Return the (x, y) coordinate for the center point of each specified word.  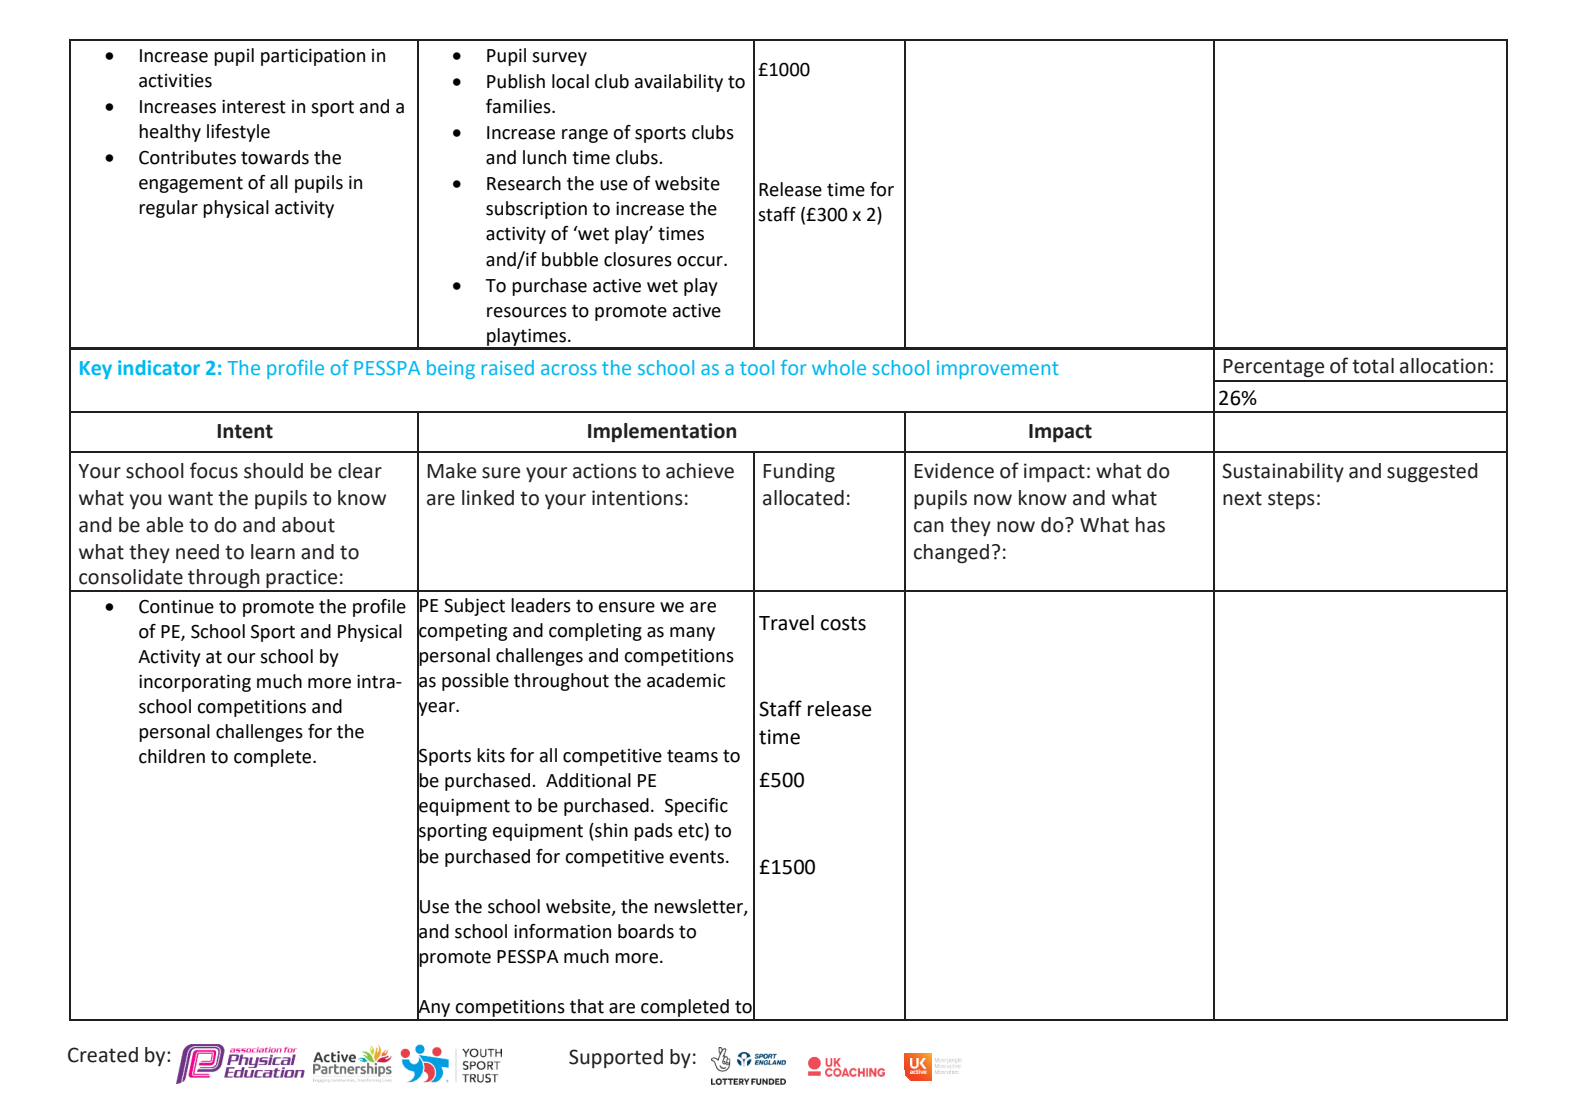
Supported (616, 1058)
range (585, 136)
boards (646, 931)
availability (679, 83)
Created (103, 1055)
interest (254, 107)
